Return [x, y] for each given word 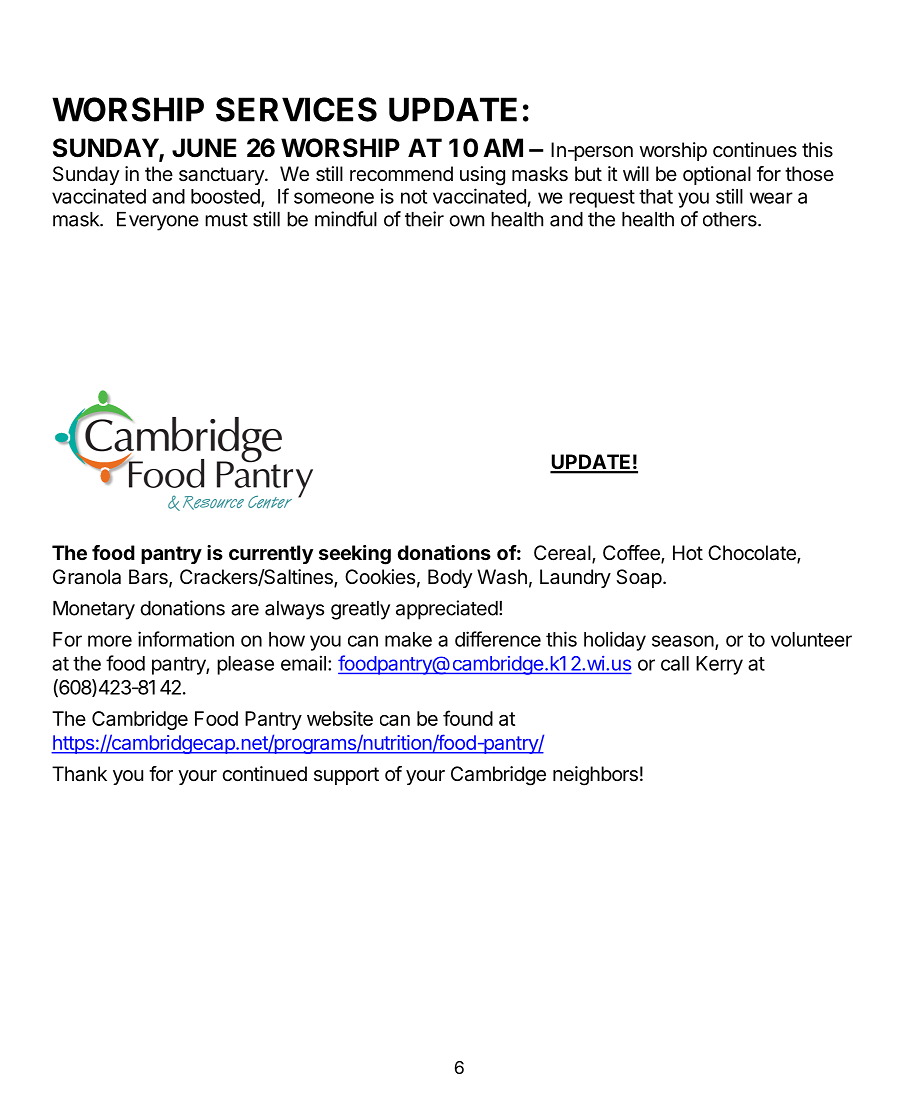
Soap [639, 578]
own [467, 221]
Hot [688, 552]
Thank [79, 774]
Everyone [158, 221]
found [468, 718]
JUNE [204, 148]
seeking [355, 555]
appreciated [447, 610]
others [731, 219]
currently [271, 554]
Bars [149, 578]
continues [755, 149]
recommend [401, 174]
